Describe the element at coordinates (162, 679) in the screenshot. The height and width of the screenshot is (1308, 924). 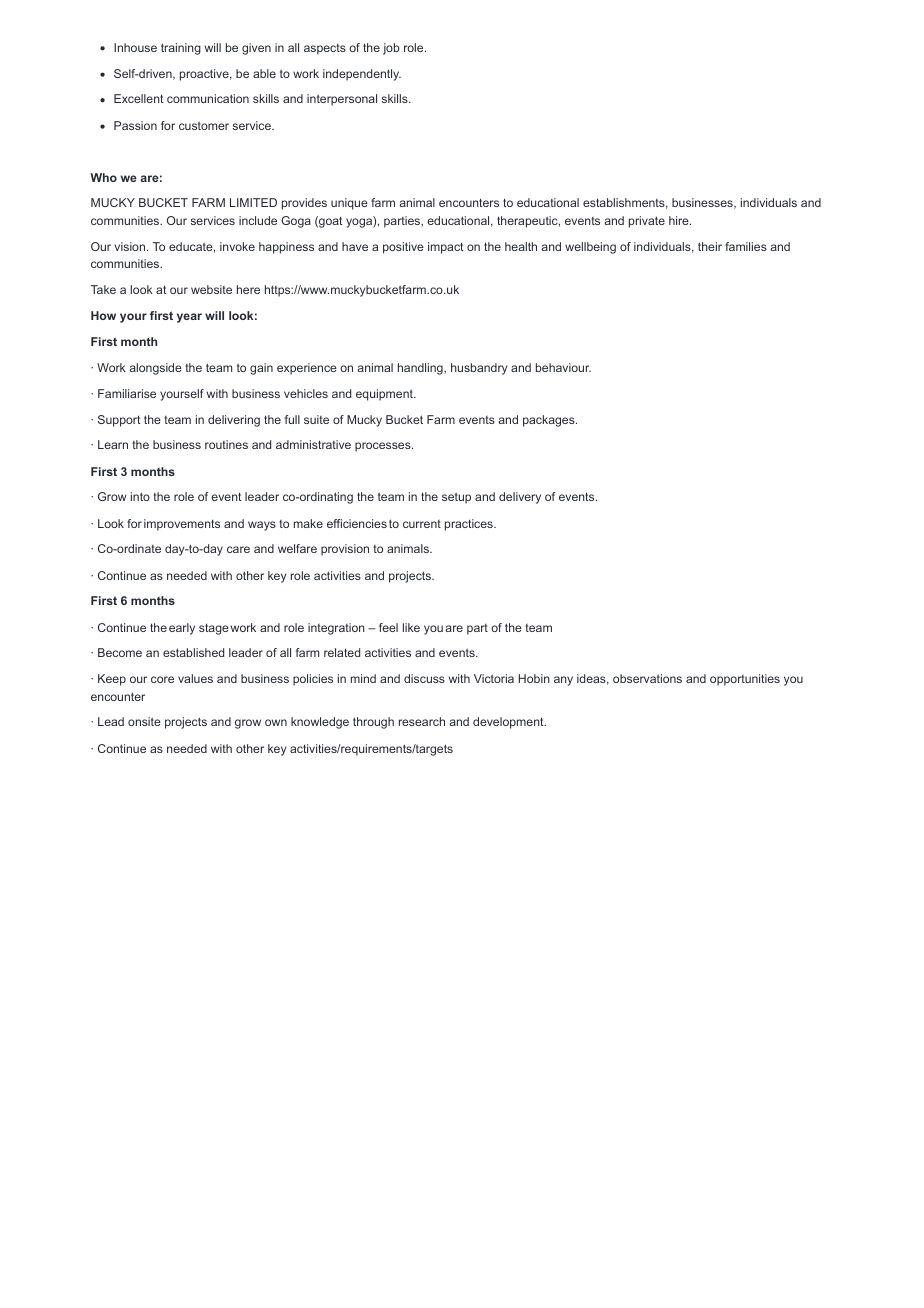
I see `core` at that location.
